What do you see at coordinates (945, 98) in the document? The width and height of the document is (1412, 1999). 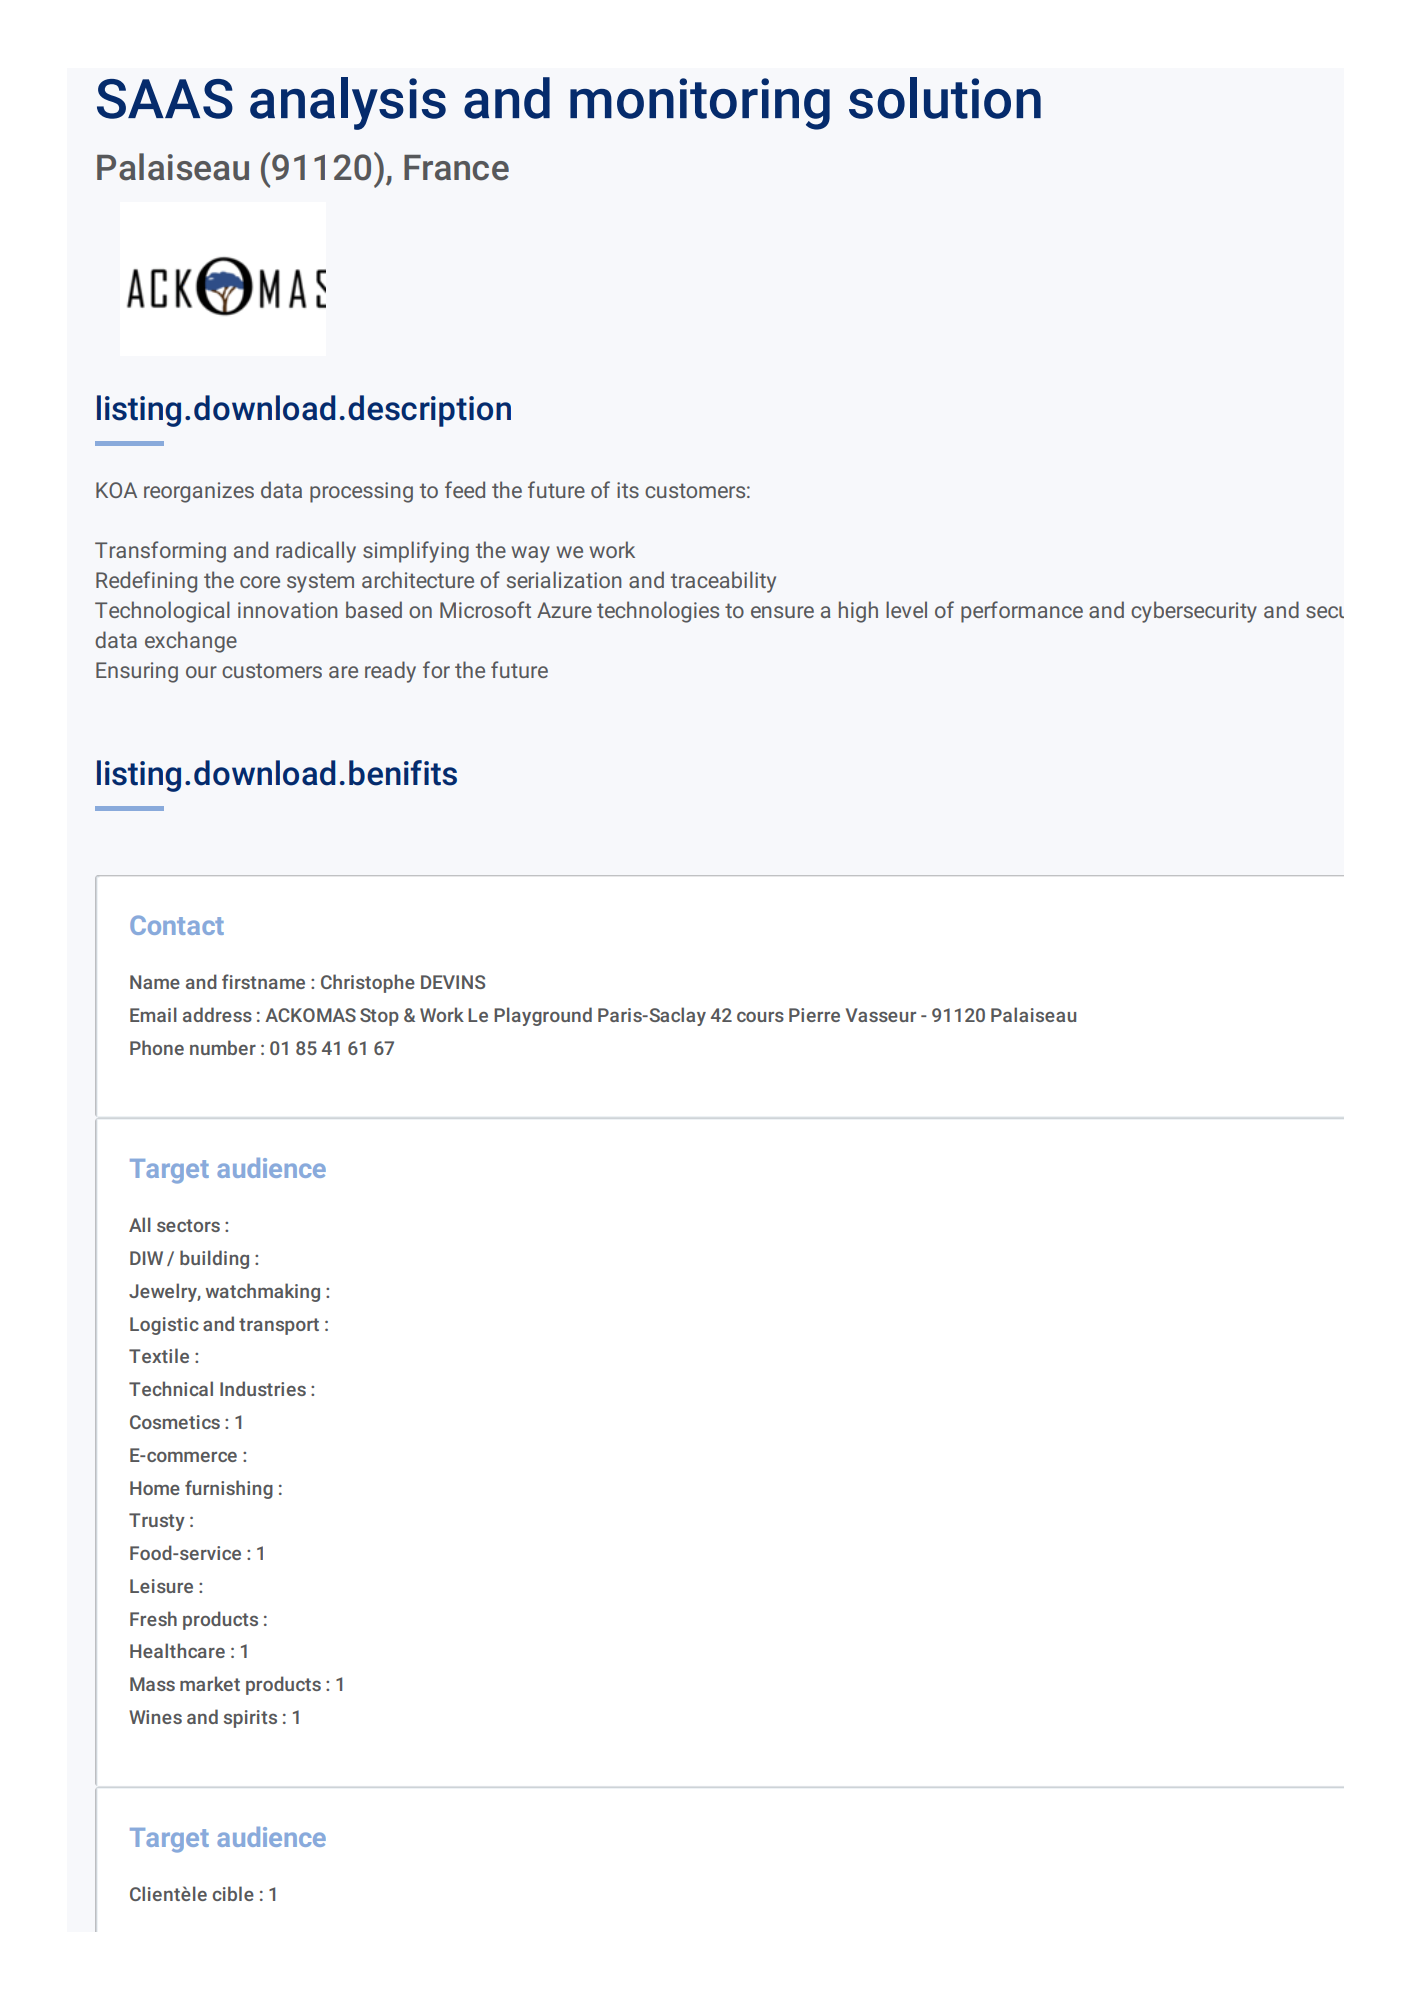 I see `solution` at bounding box center [945, 98].
